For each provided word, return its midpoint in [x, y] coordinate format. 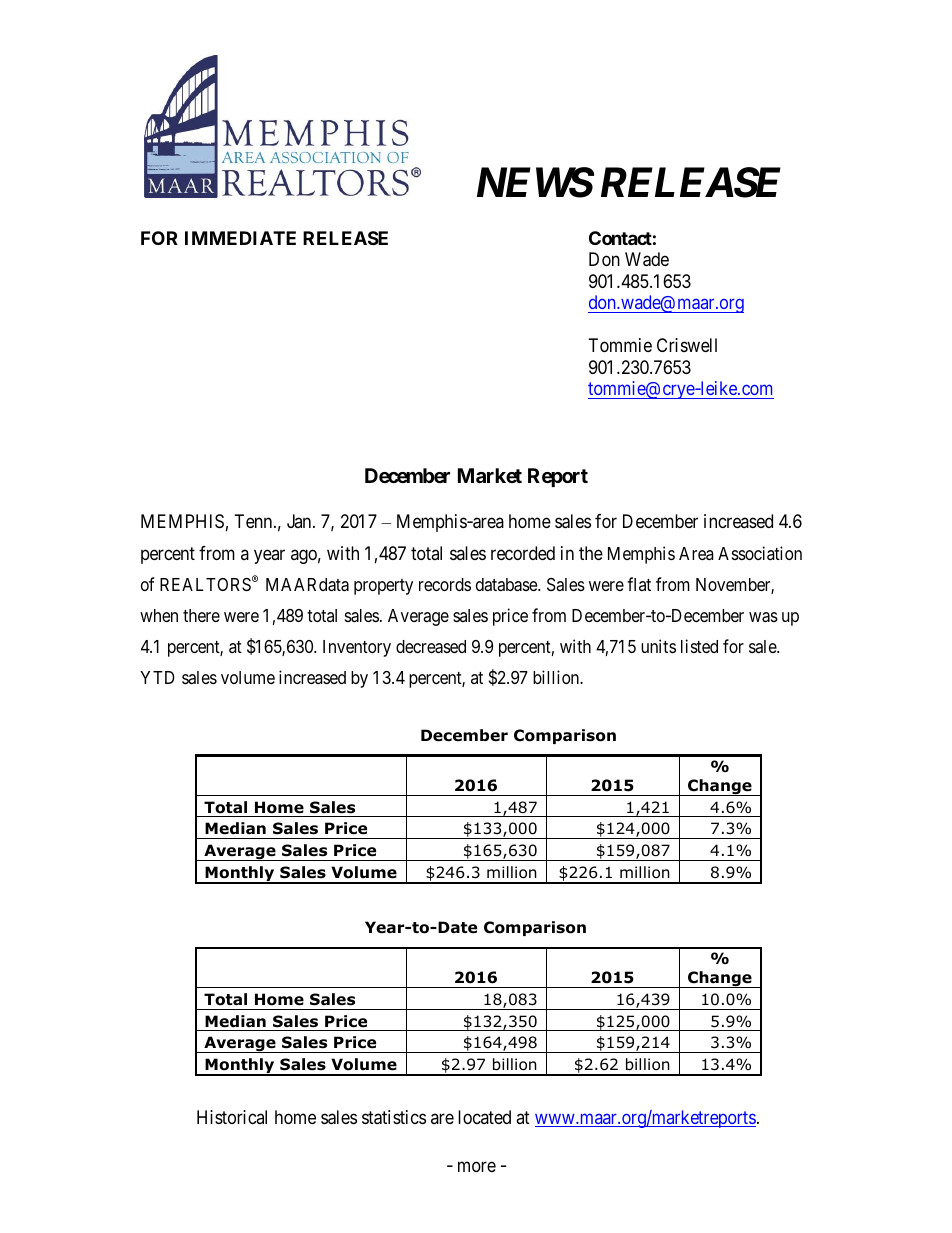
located [484, 1117]
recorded [523, 553]
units [658, 646]
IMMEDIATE [240, 238]
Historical [232, 1117]
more [477, 1166]
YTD [157, 677]
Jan [300, 521]
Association [760, 553]
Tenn [255, 521]
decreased [431, 647]
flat [639, 584]
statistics [394, 1117]
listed [699, 646]
